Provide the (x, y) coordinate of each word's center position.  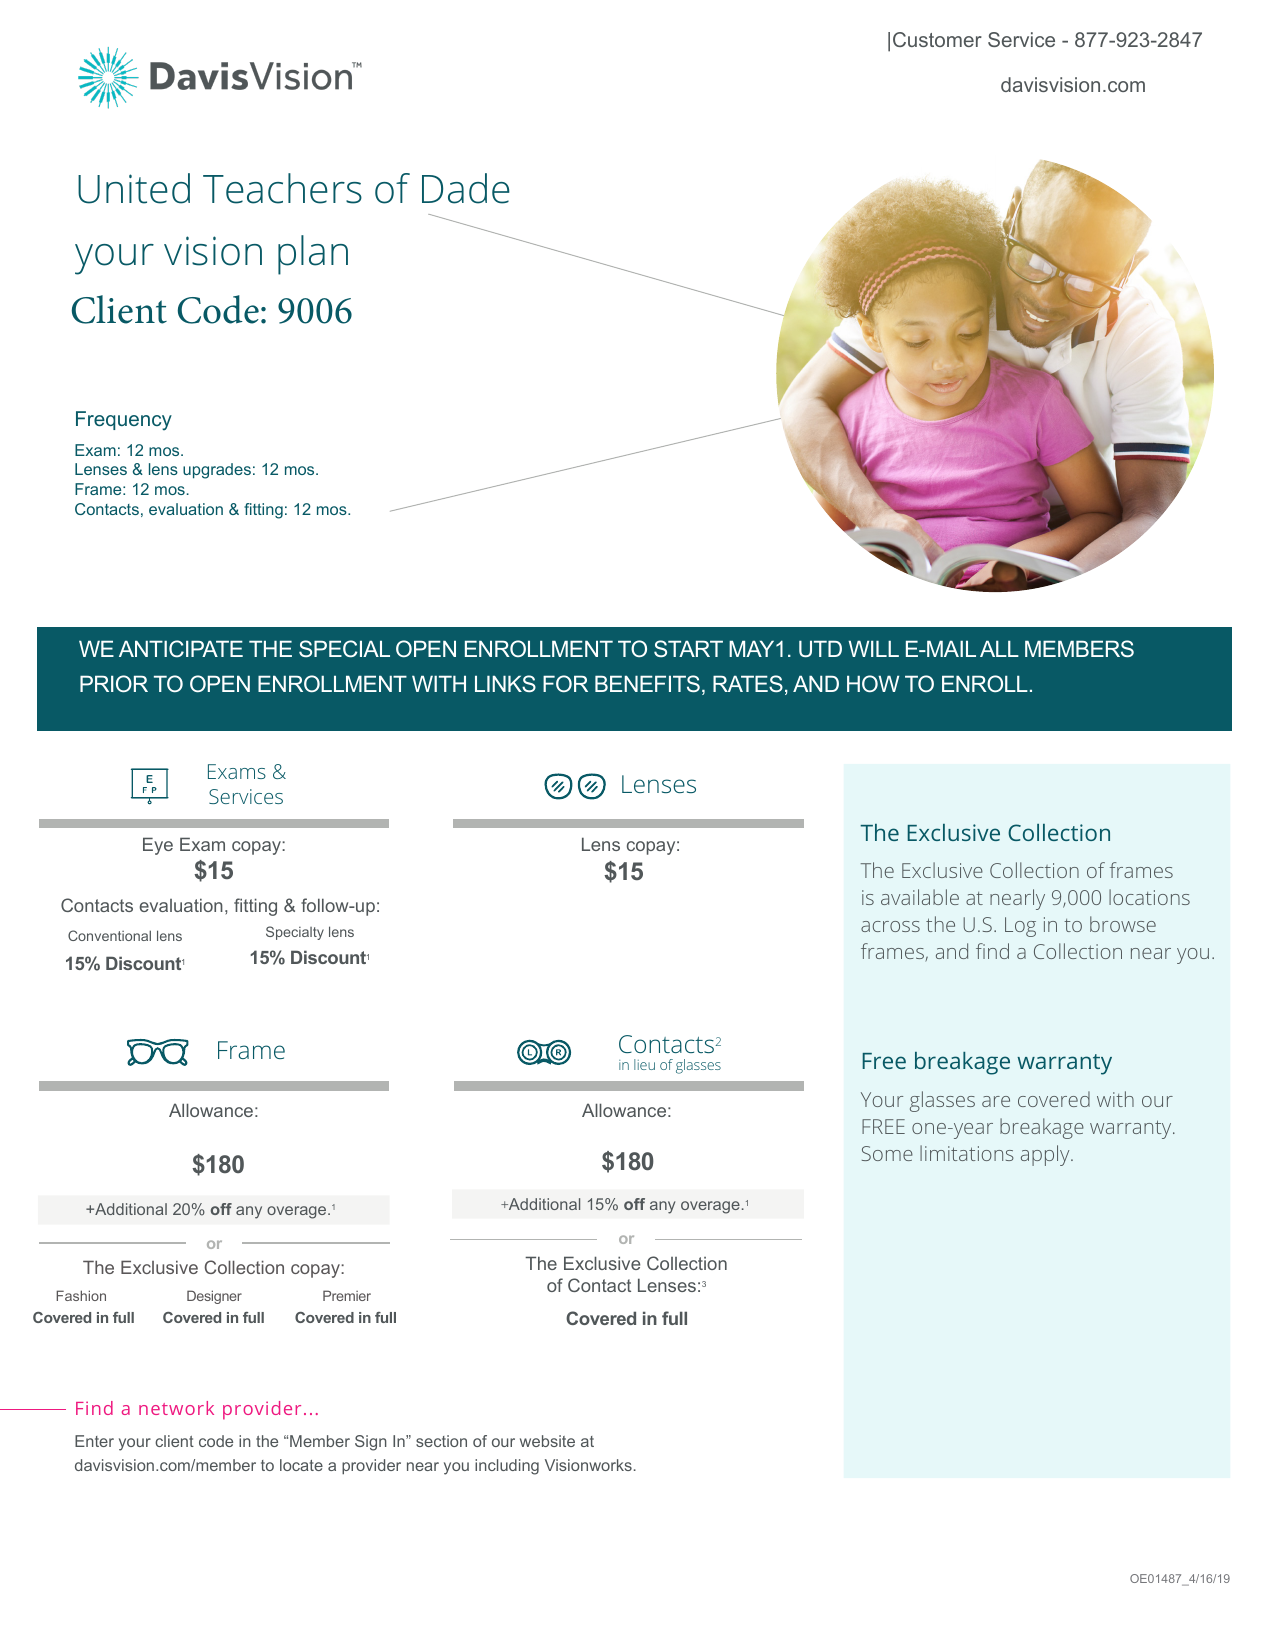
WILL (873, 648)
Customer (937, 39)
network (176, 1408)
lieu (644, 1064)
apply (1046, 1155)
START (688, 648)
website (547, 1441)
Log (1020, 927)
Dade (466, 188)
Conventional (109, 935)
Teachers (282, 188)
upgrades (217, 471)
